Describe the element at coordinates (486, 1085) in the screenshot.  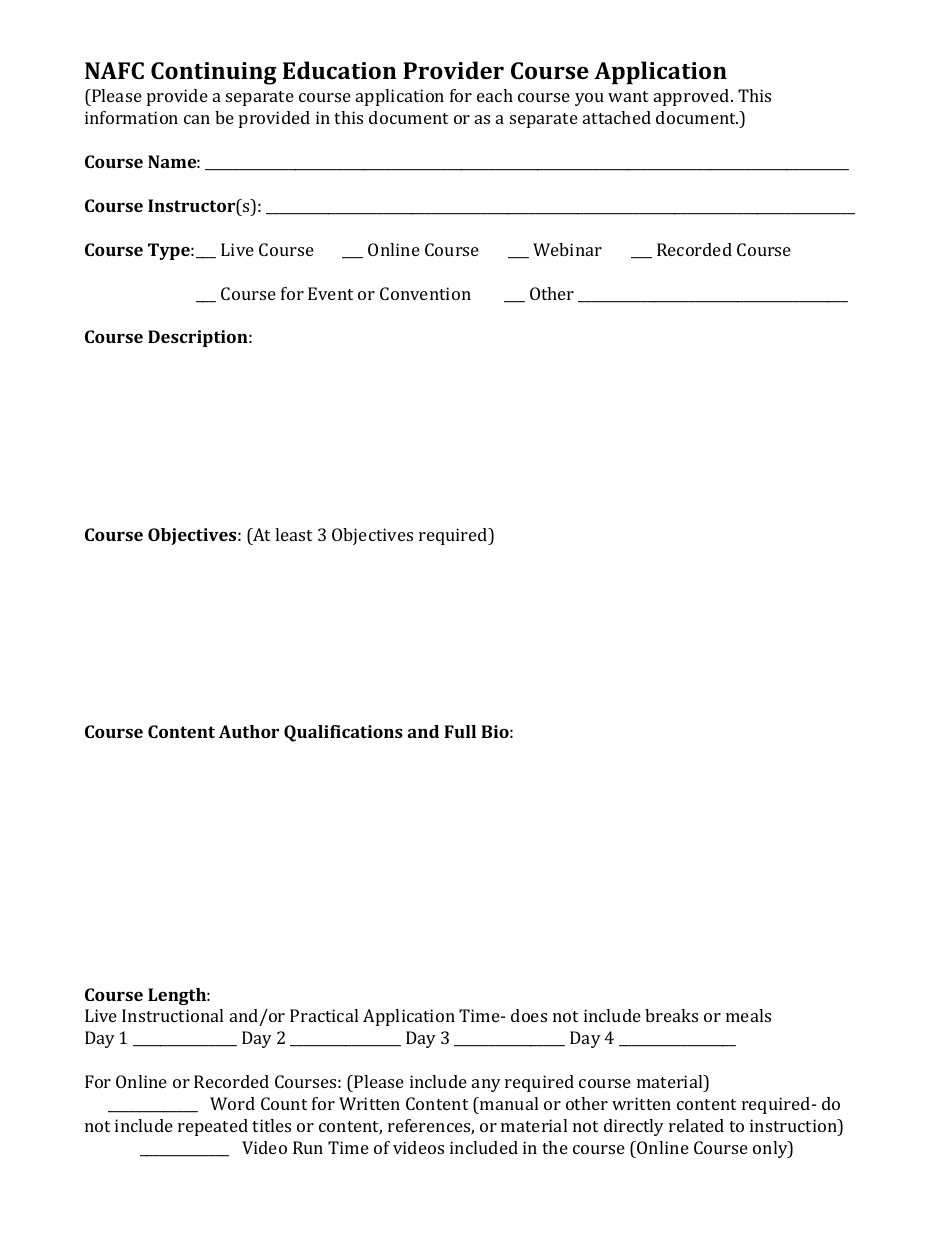
I see `any` at that location.
